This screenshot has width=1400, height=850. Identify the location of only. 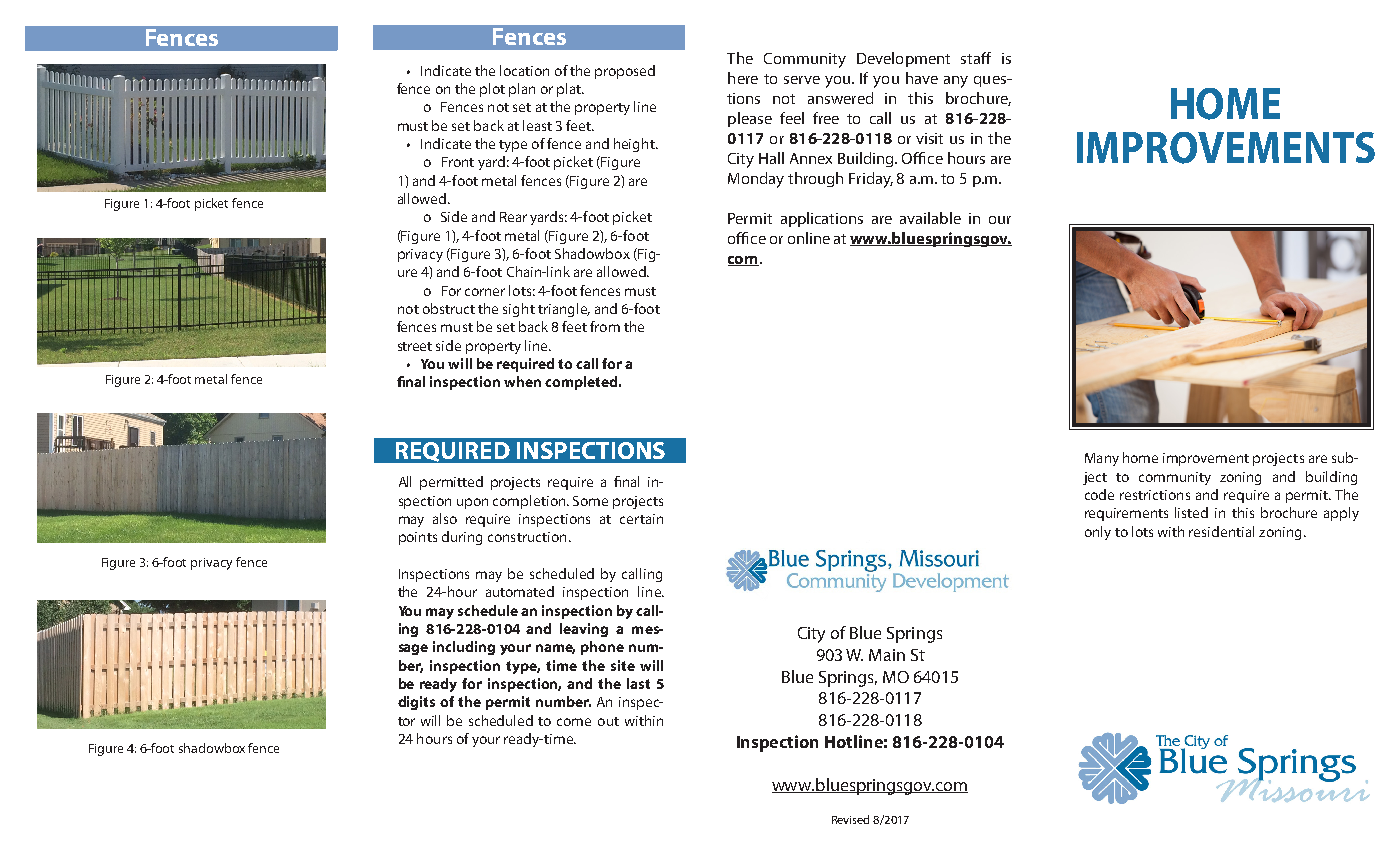
(1098, 533).
